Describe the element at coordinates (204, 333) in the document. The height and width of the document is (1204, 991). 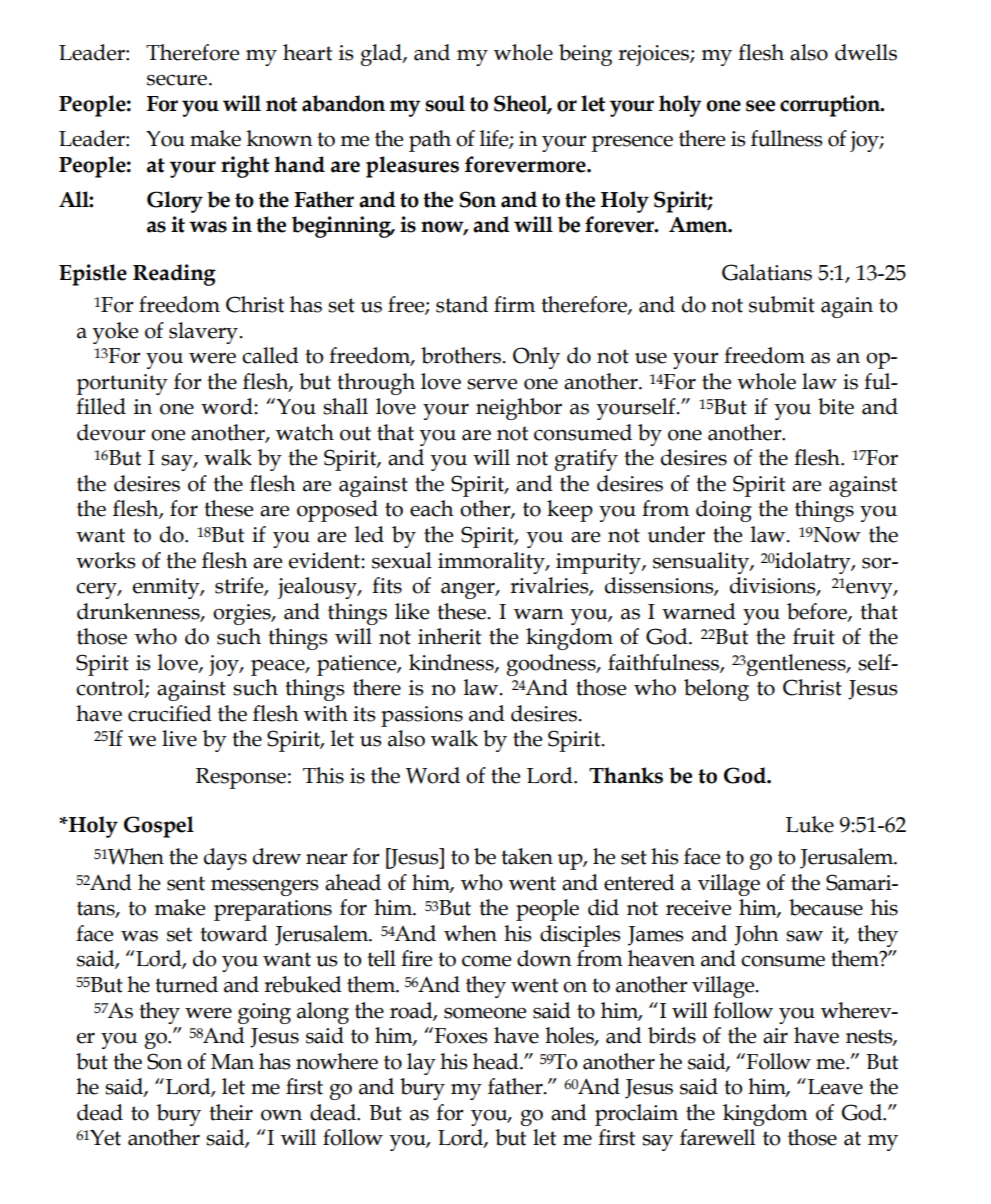
I see `slavery` at that location.
